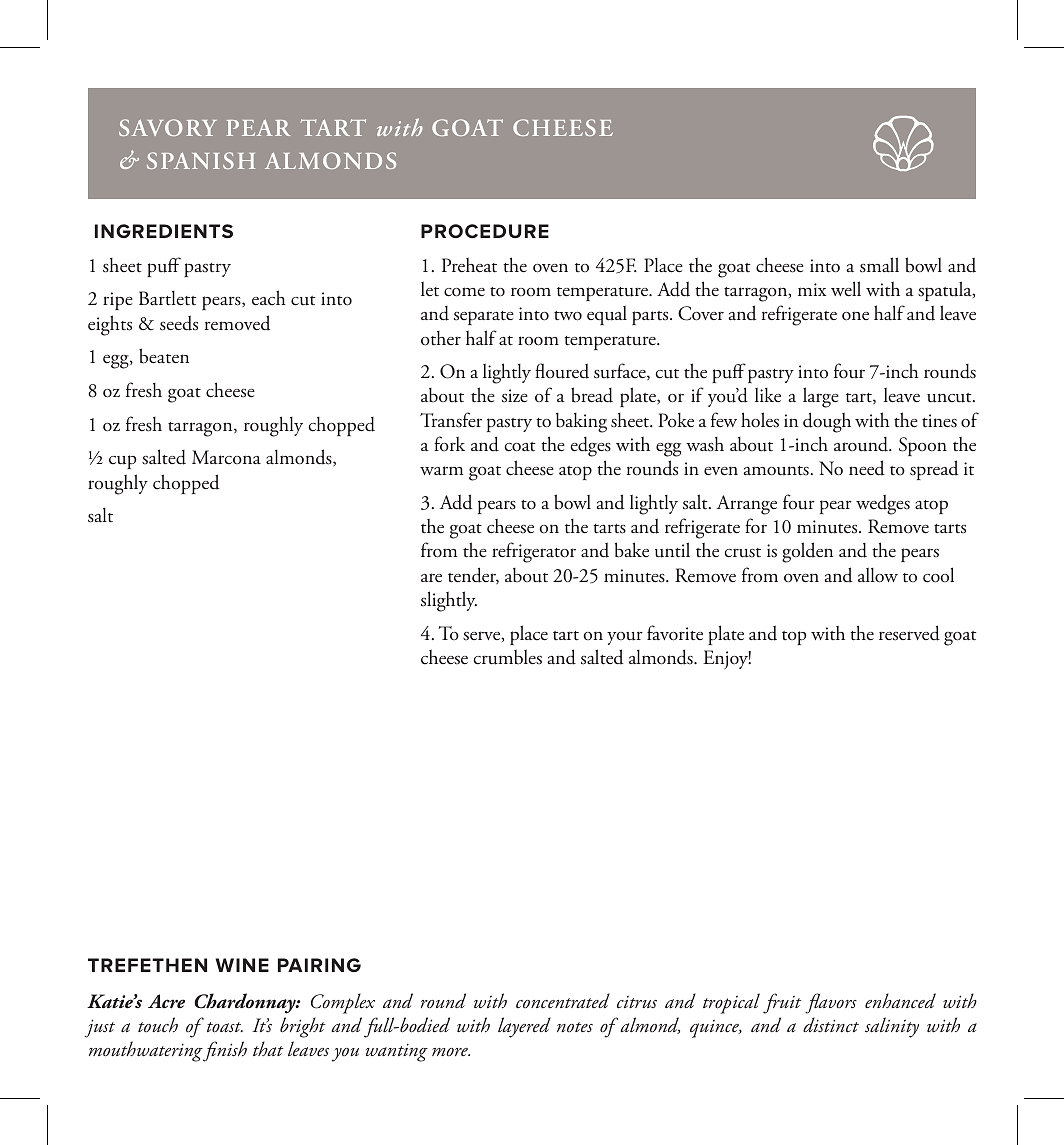 The width and height of the screenshot is (1064, 1145). What do you see at coordinates (831, 1025) in the screenshot?
I see `distinct` at bounding box center [831, 1025].
